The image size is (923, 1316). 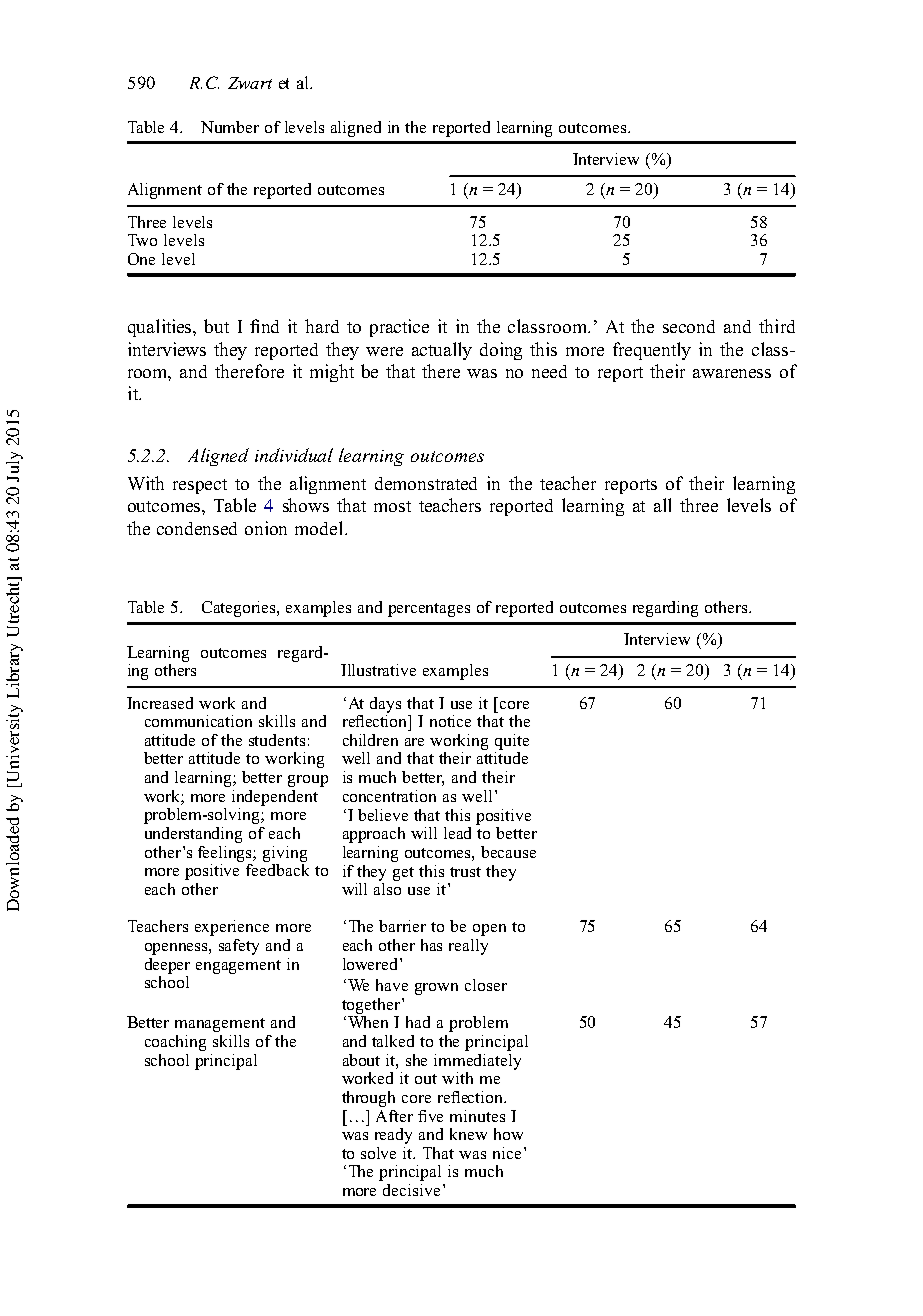 What do you see at coordinates (457, 833) in the image?
I see `lead` at bounding box center [457, 833].
